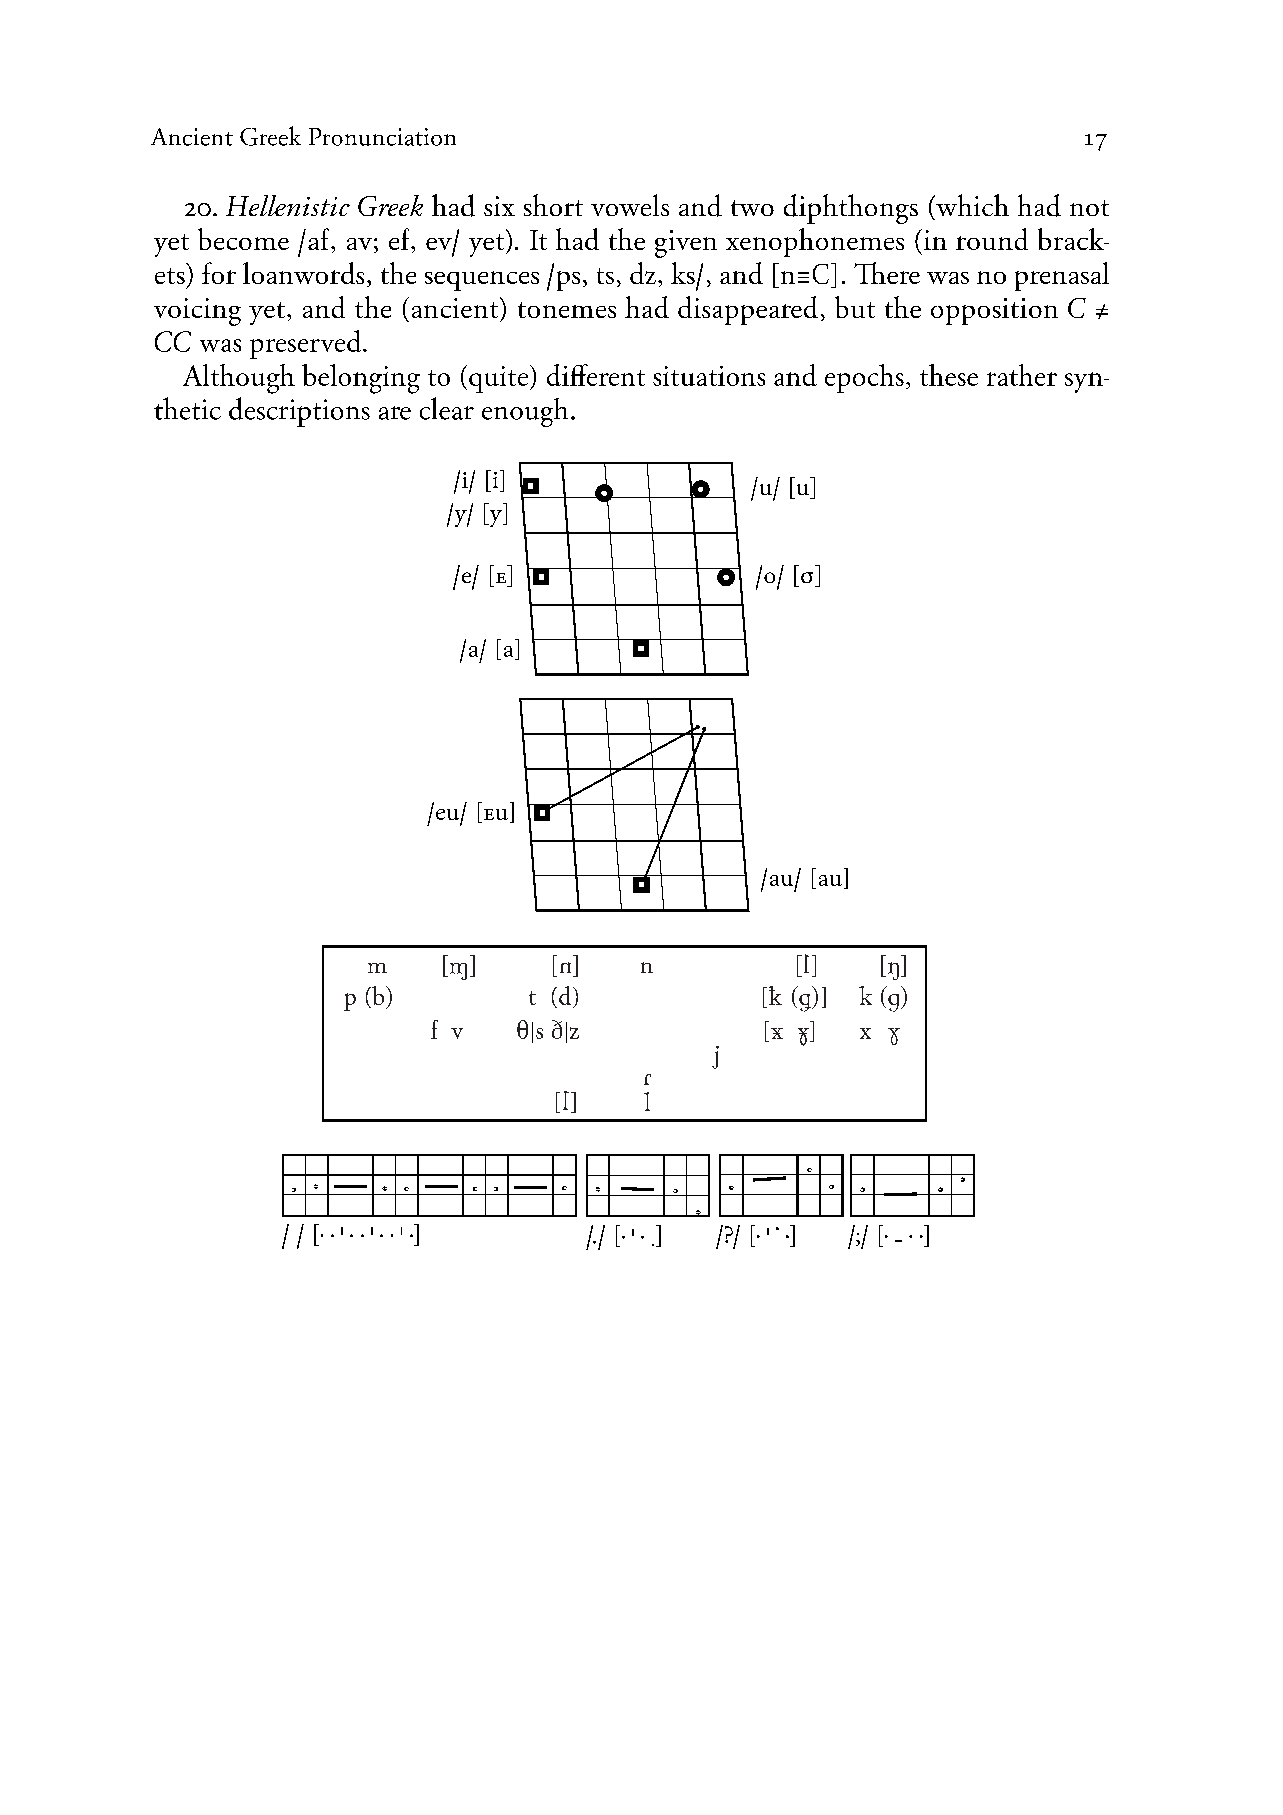  What do you see at coordinates (303, 273) in the screenshot?
I see `loanwords` at bounding box center [303, 273].
